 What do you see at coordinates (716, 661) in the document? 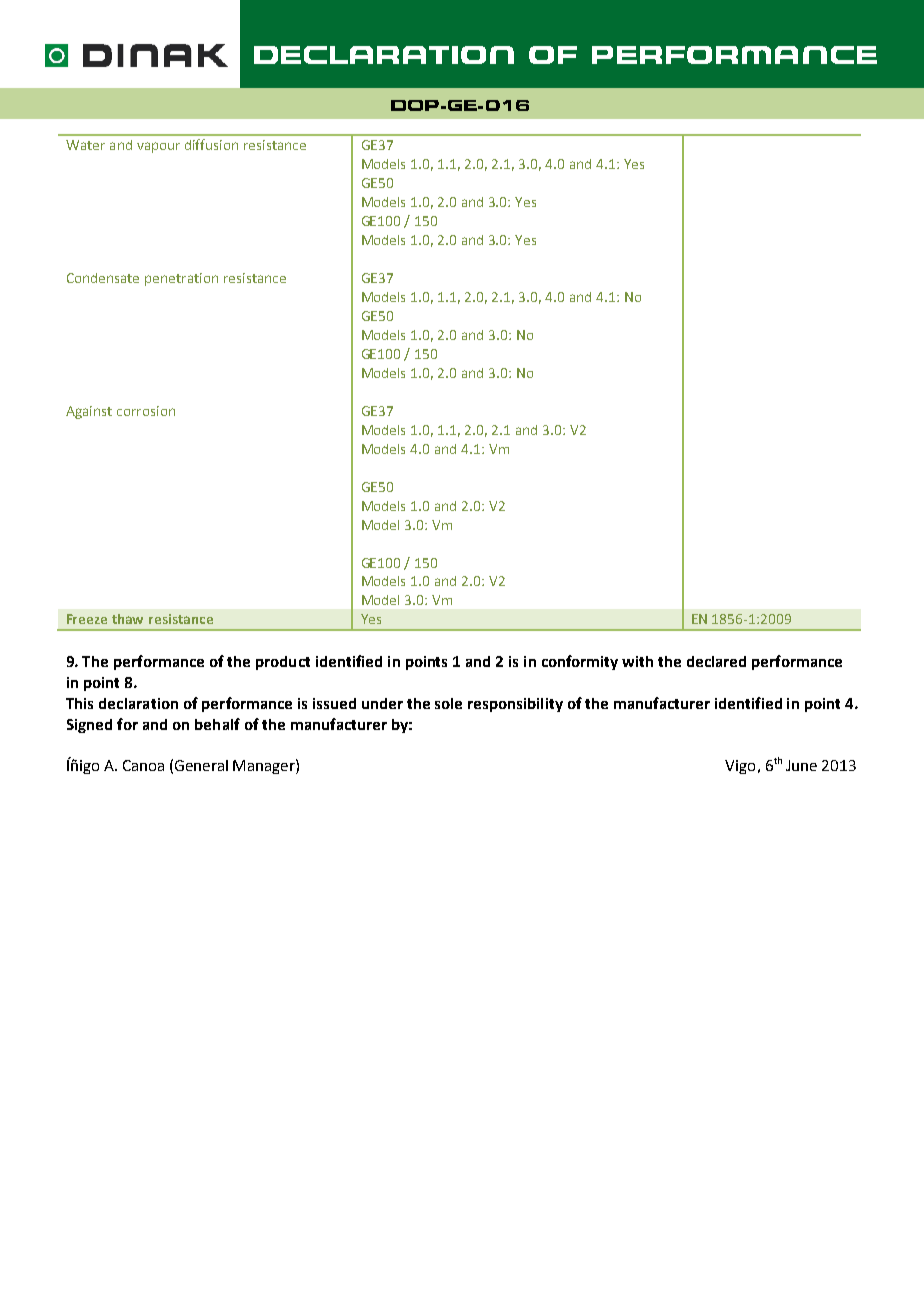
I see `declared` at bounding box center [716, 661].
